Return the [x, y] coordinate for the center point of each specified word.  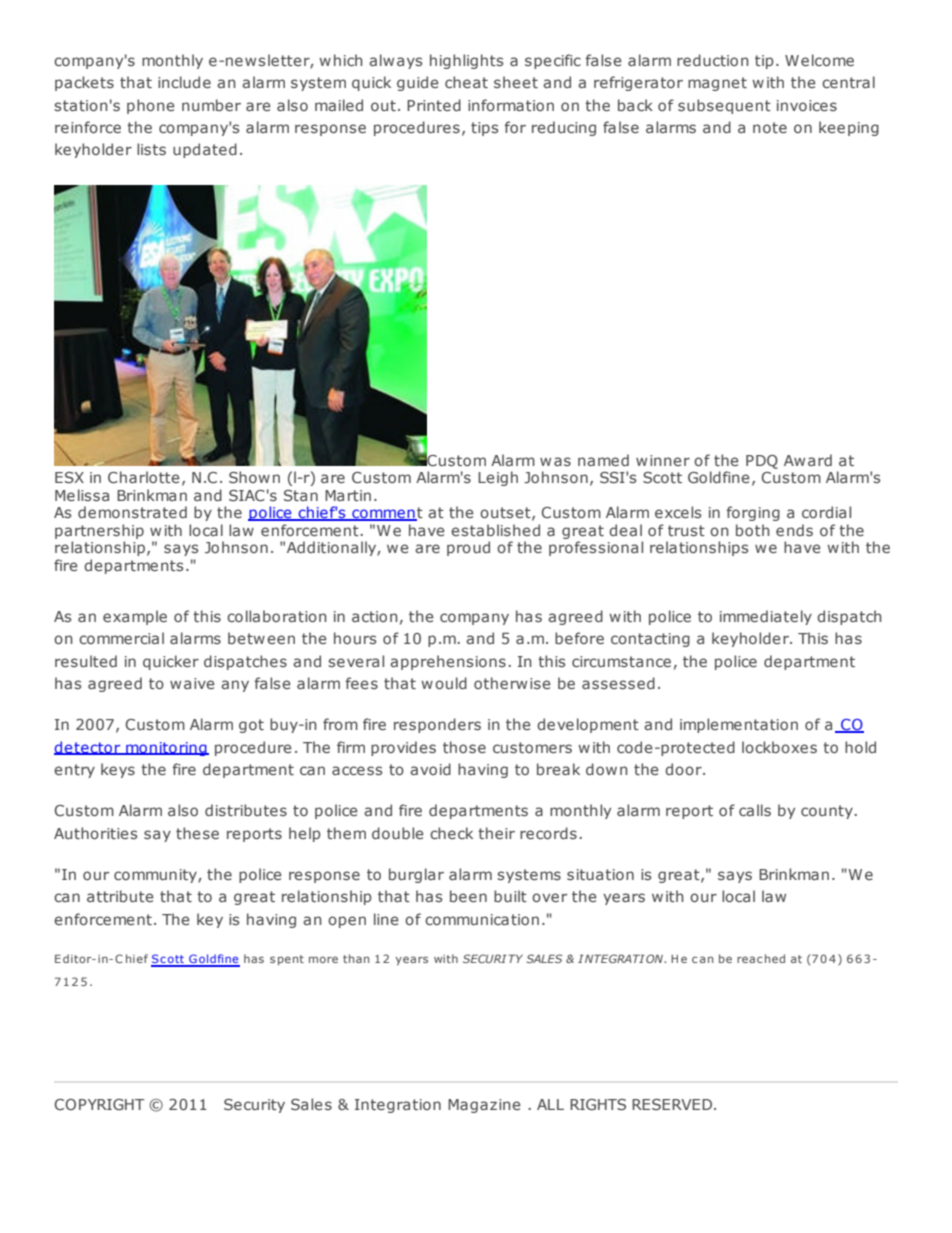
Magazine [484, 1106]
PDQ [762, 462]
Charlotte [144, 477]
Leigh [498, 478]
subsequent [724, 106]
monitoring [166, 749]
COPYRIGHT [100, 1104]
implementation [739, 725]
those [464, 747]
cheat [466, 82]
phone [151, 106]
